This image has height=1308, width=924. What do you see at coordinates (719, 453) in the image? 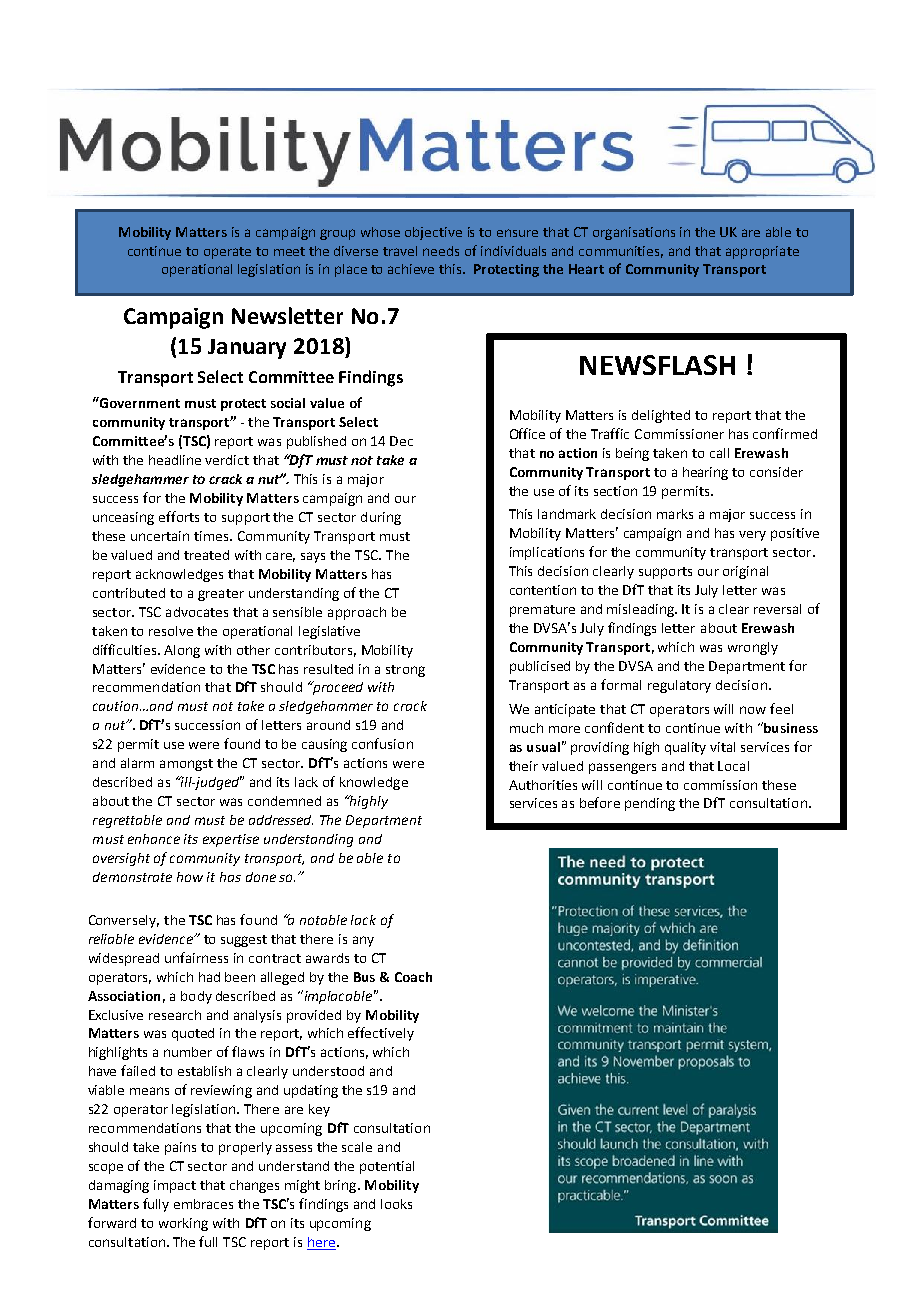
I see `call` at bounding box center [719, 453].
